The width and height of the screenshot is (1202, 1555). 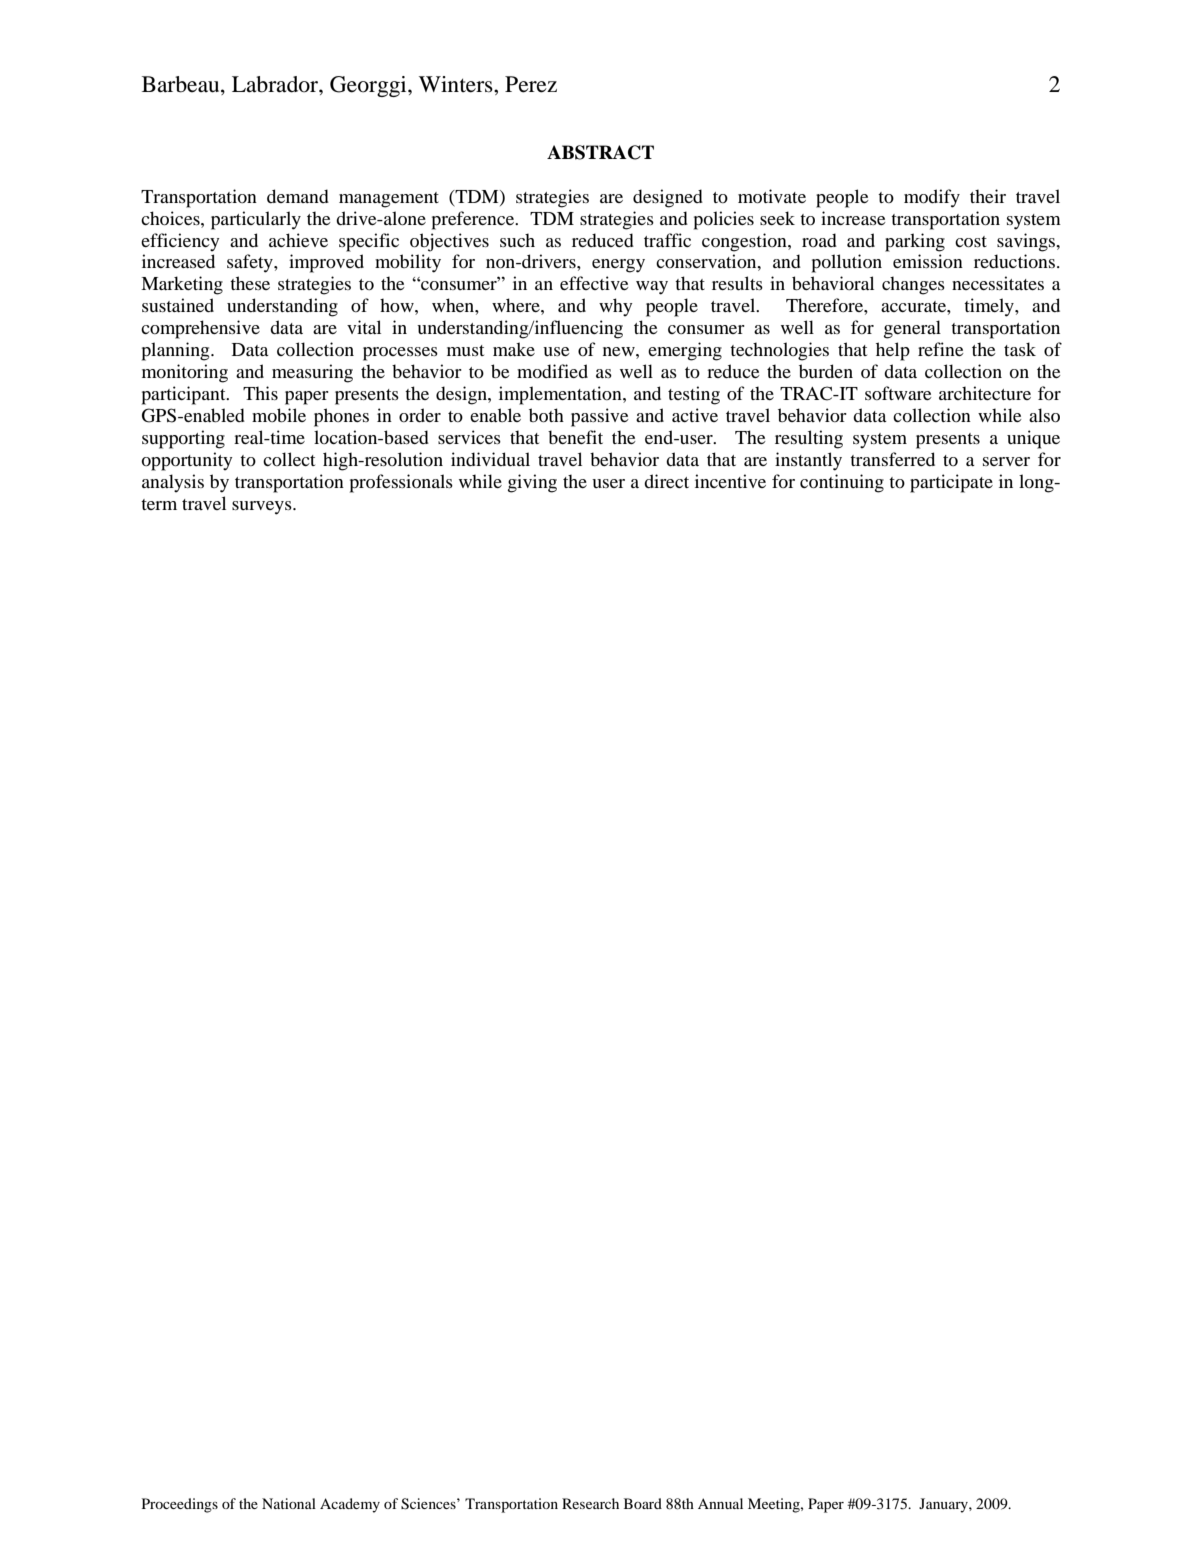 What do you see at coordinates (575, 437) in the screenshot?
I see `benefit` at bounding box center [575, 437].
